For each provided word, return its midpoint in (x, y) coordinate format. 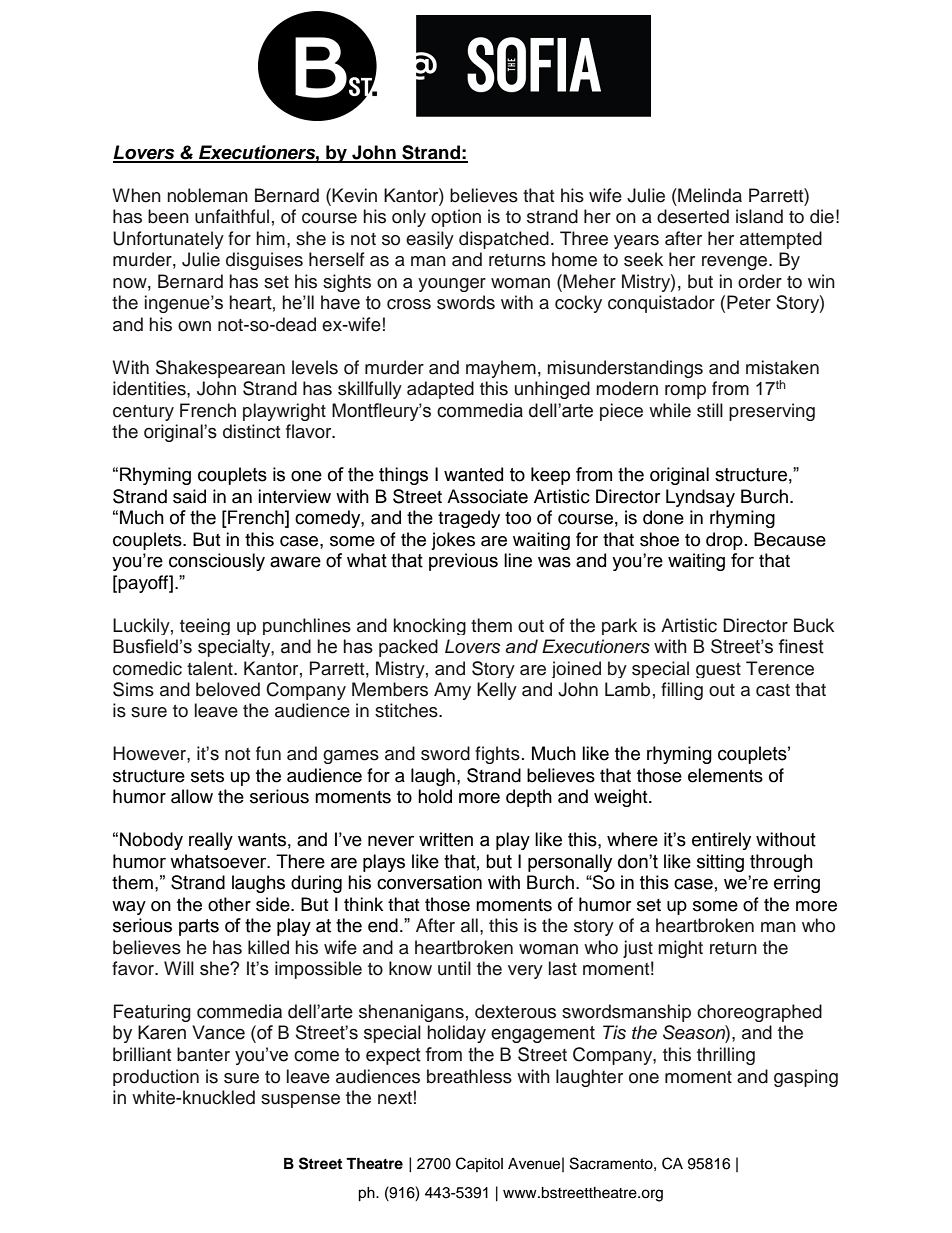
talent (211, 668)
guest (718, 670)
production (156, 1077)
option (456, 218)
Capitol (479, 1164)
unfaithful (232, 216)
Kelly (497, 691)
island (759, 216)
